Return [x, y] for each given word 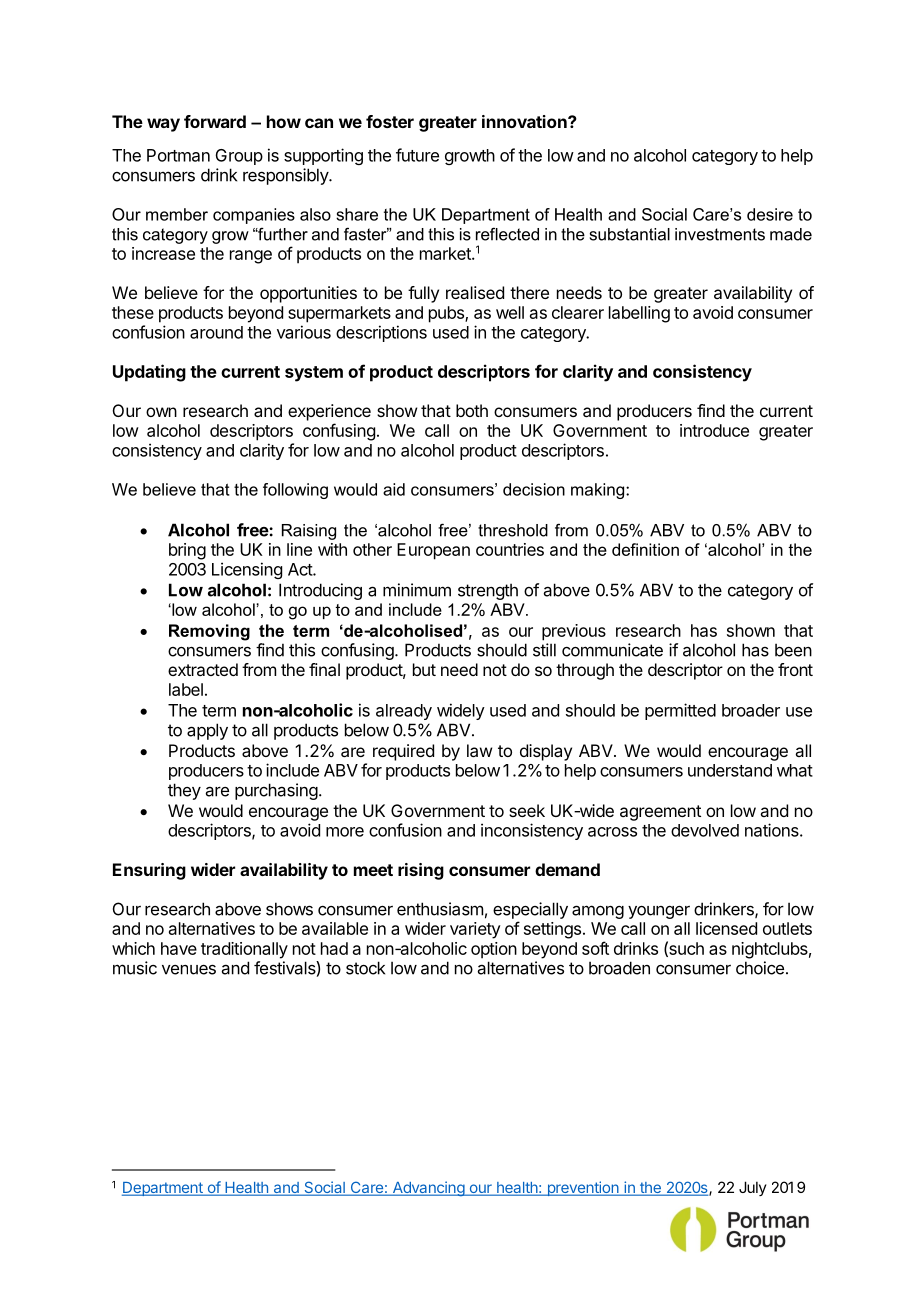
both [472, 410]
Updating [149, 373]
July [753, 1188]
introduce [714, 430]
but [424, 669]
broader [751, 710]
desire [770, 214]
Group [239, 157]
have [179, 948]
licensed [726, 928]
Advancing [428, 1188]
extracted [203, 669]
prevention [583, 1188]
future [417, 155]
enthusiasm [440, 909]
